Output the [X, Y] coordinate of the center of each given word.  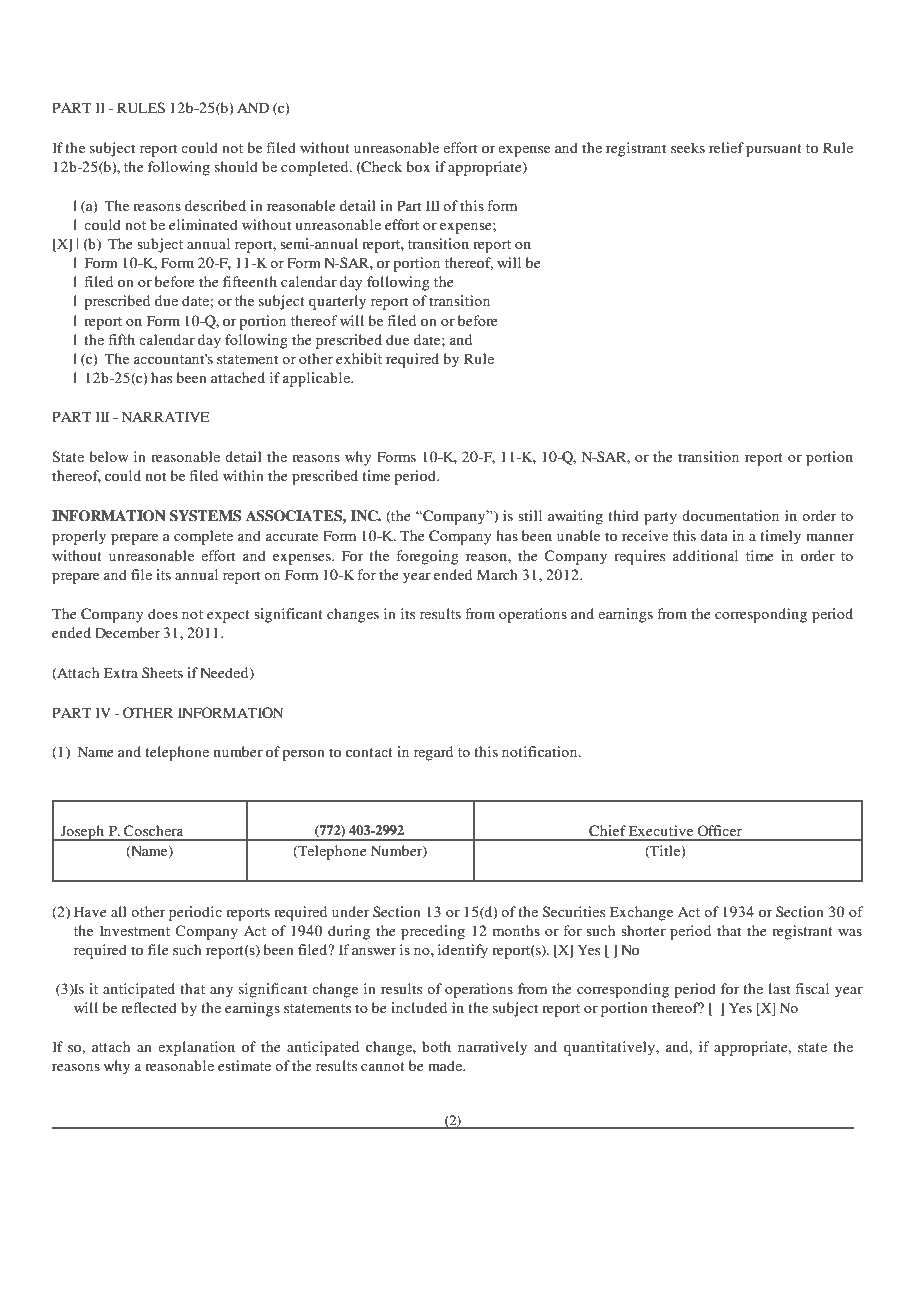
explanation [196, 1048]
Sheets [162, 673]
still [530, 515]
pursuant [774, 150]
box [418, 166]
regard [433, 753]
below [109, 456]
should [236, 166]
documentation [730, 515]
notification [541, 751]
